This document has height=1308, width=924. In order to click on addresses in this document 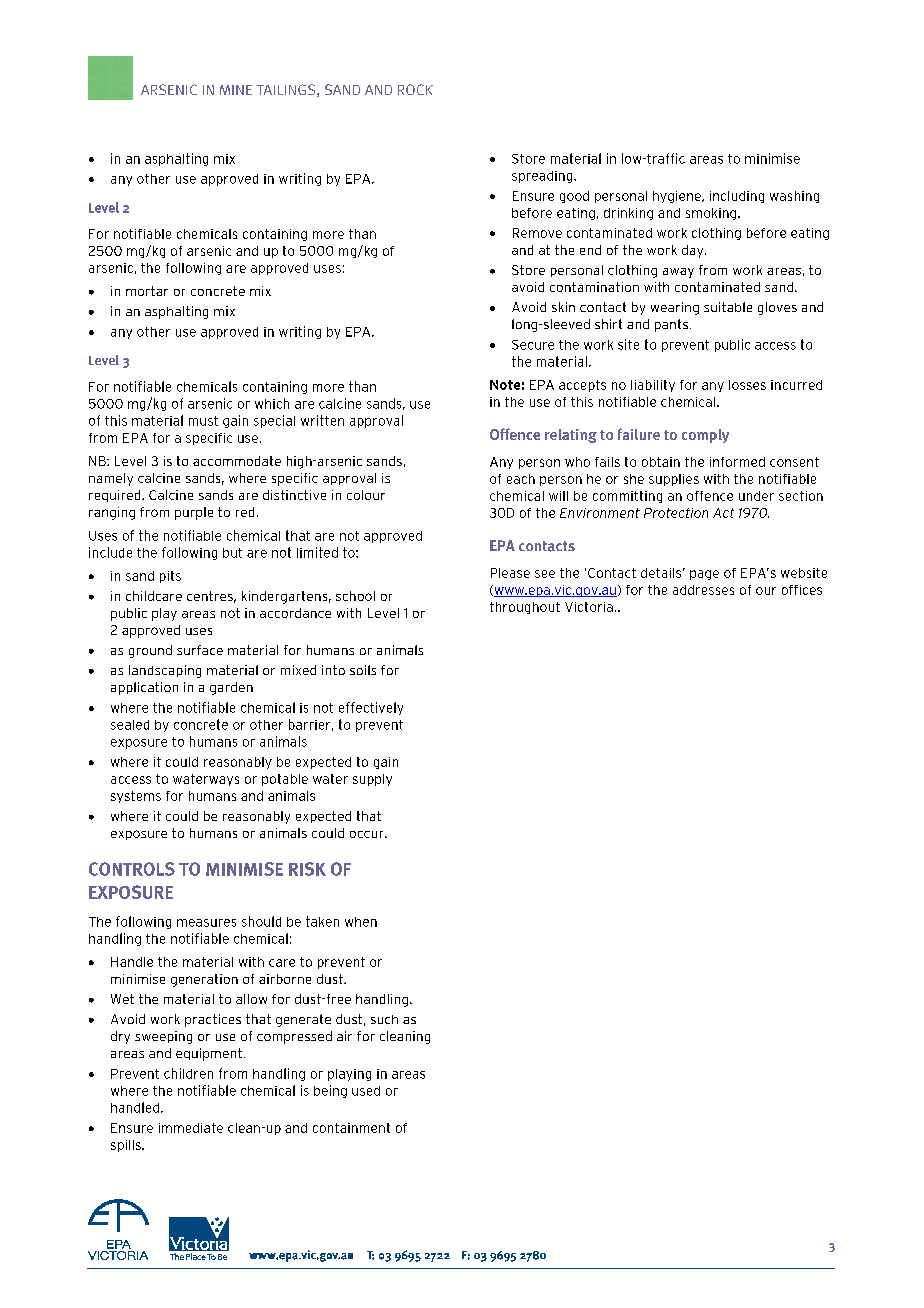, I will do `click(703, 590)`.
